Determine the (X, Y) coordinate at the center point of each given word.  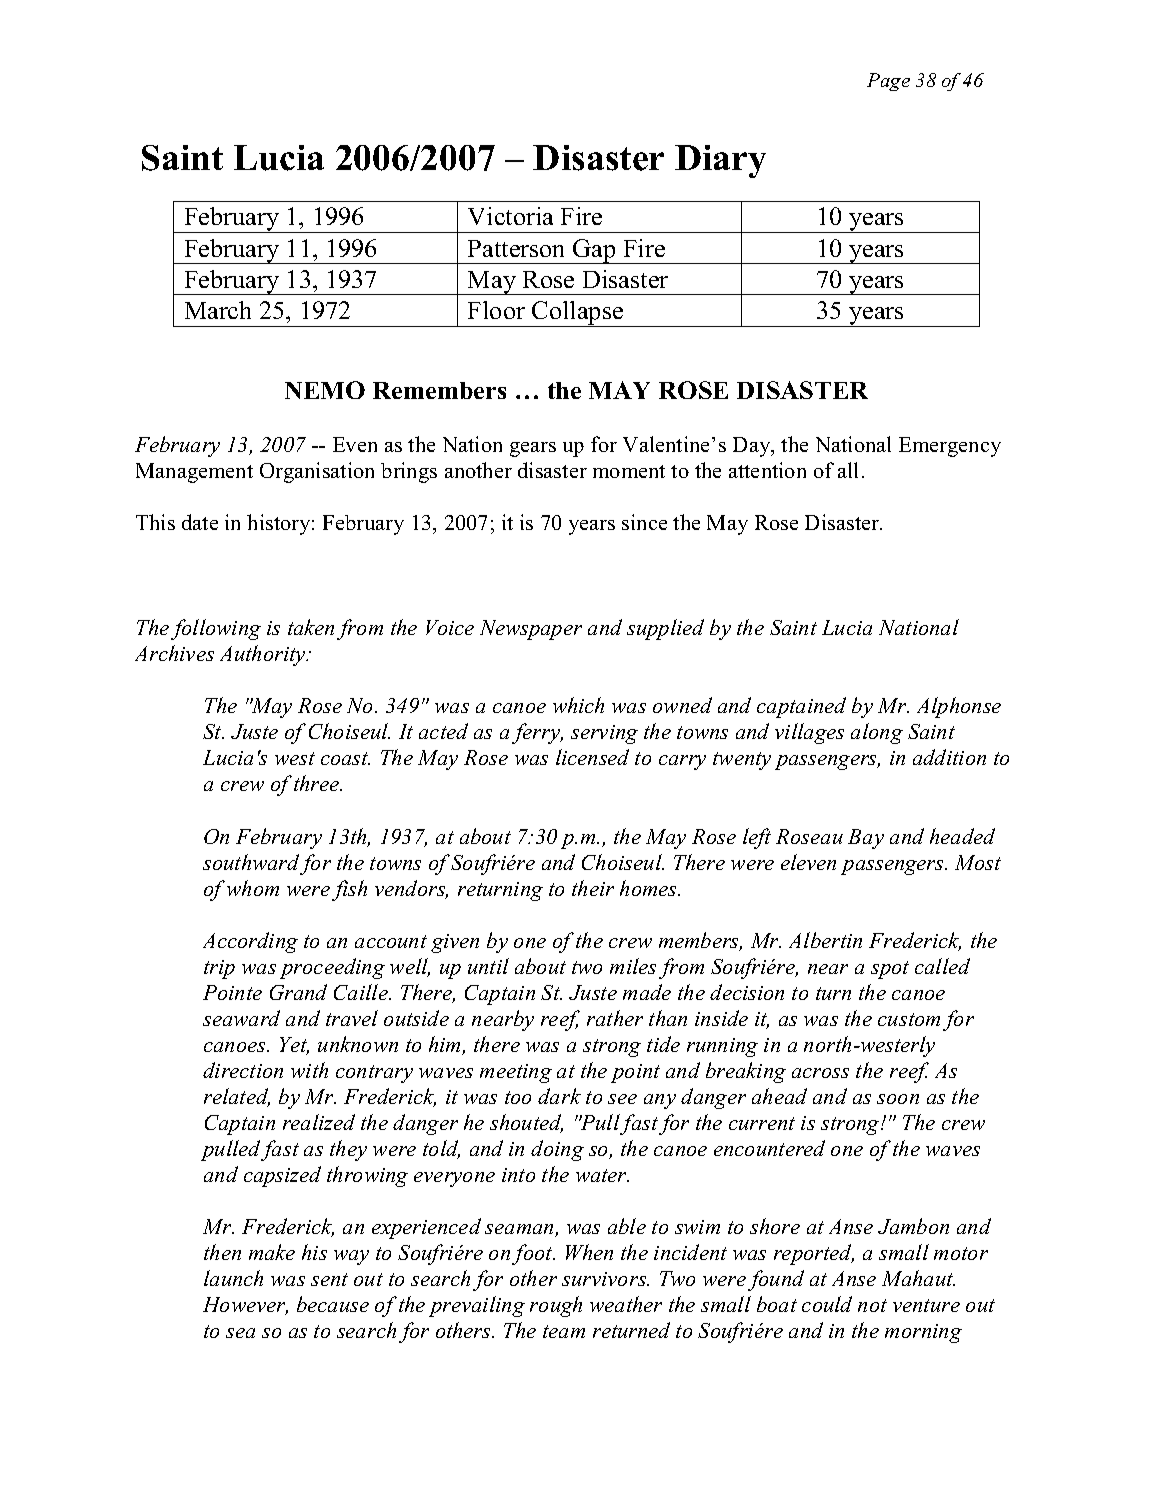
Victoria (510, 216)
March (218, 310)
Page (888, 82)
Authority (264, 655)
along (877, 733)
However (245, 1306)
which (578, 705)
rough (556, 1306)
